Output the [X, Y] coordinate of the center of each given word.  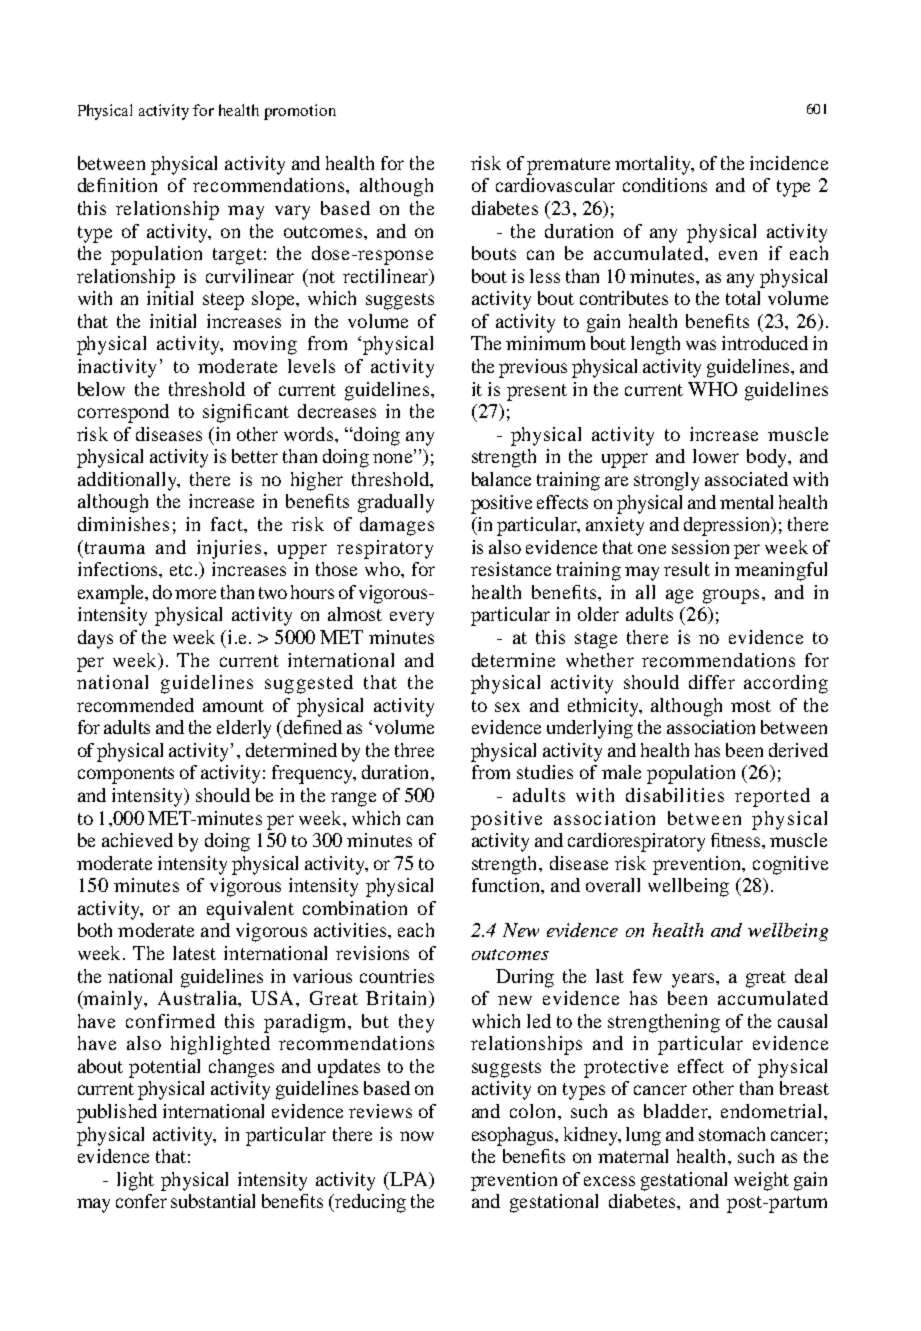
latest [194, 953]
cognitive [790, 865]
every [412, 618]
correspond [123, 413]
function [507, 885]
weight [761, 1181]
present [537, 392]
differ [712, 682]
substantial [213, 1201]
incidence [789, 163]
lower [716, 456]
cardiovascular [555, 185]
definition [117, 185]
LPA [409, 1179]
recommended [135, 705]
